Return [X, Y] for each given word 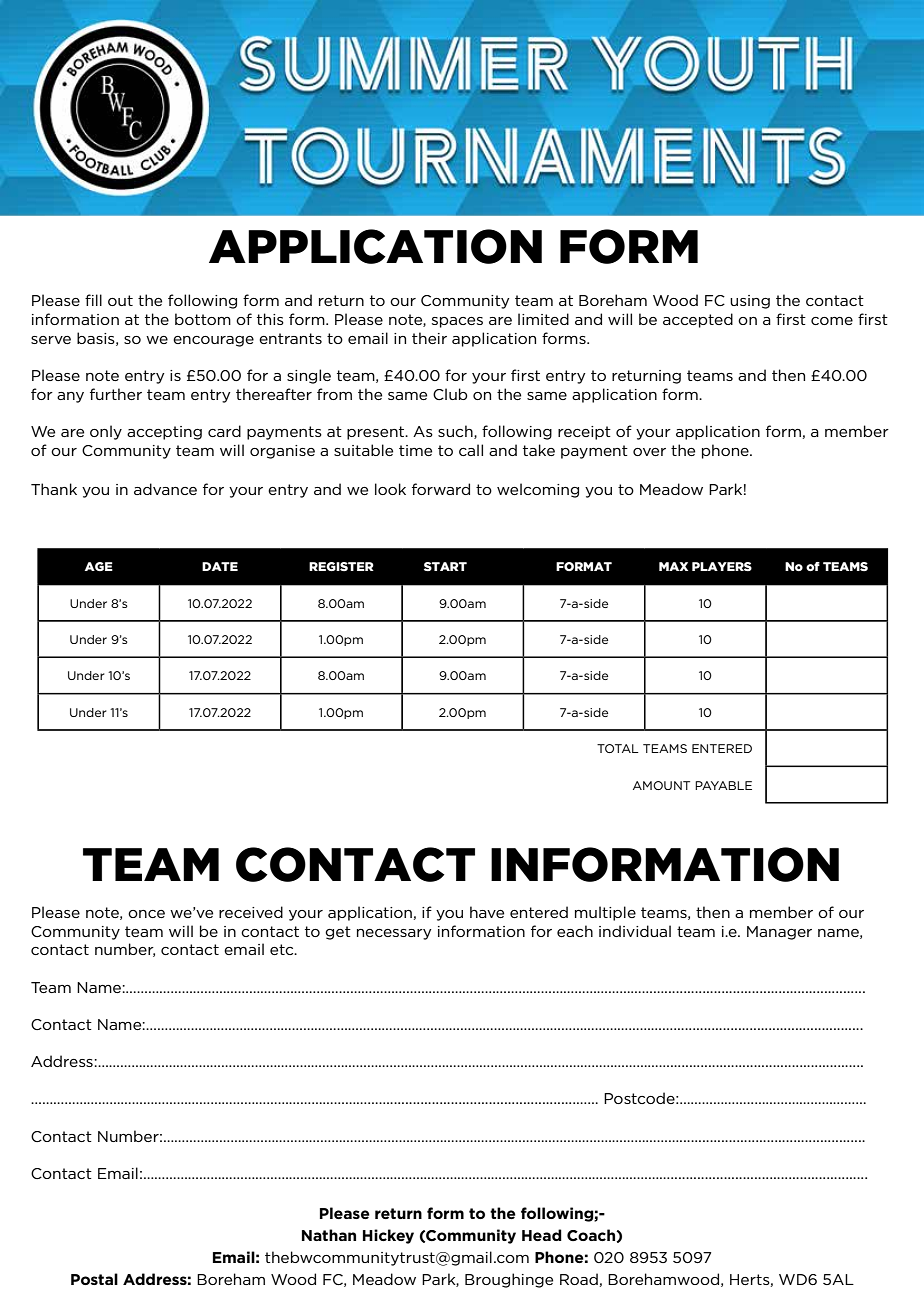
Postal [94, 1279]
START [445, 566]
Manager [779, 933]
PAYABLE [723, 785]
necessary [394, 934]
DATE [220, 566]
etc [283, 949]
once [146, 914]
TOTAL [618, 748]
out [120, 300]
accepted [698, 320]
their [429, 338]
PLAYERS [722, 566]
